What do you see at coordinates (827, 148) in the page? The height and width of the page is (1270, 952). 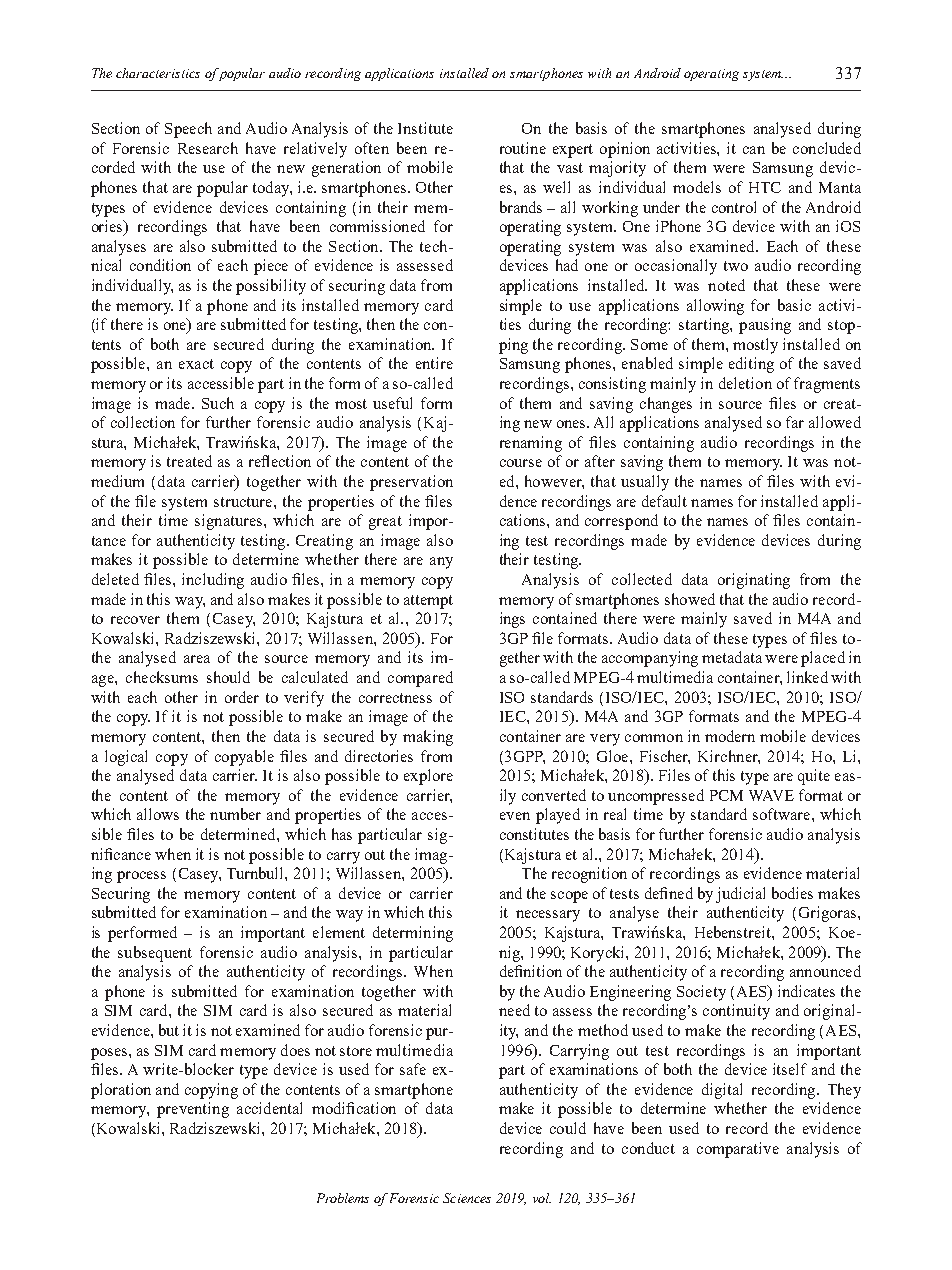 I see `concluded` at bounding box center [827, 148].
